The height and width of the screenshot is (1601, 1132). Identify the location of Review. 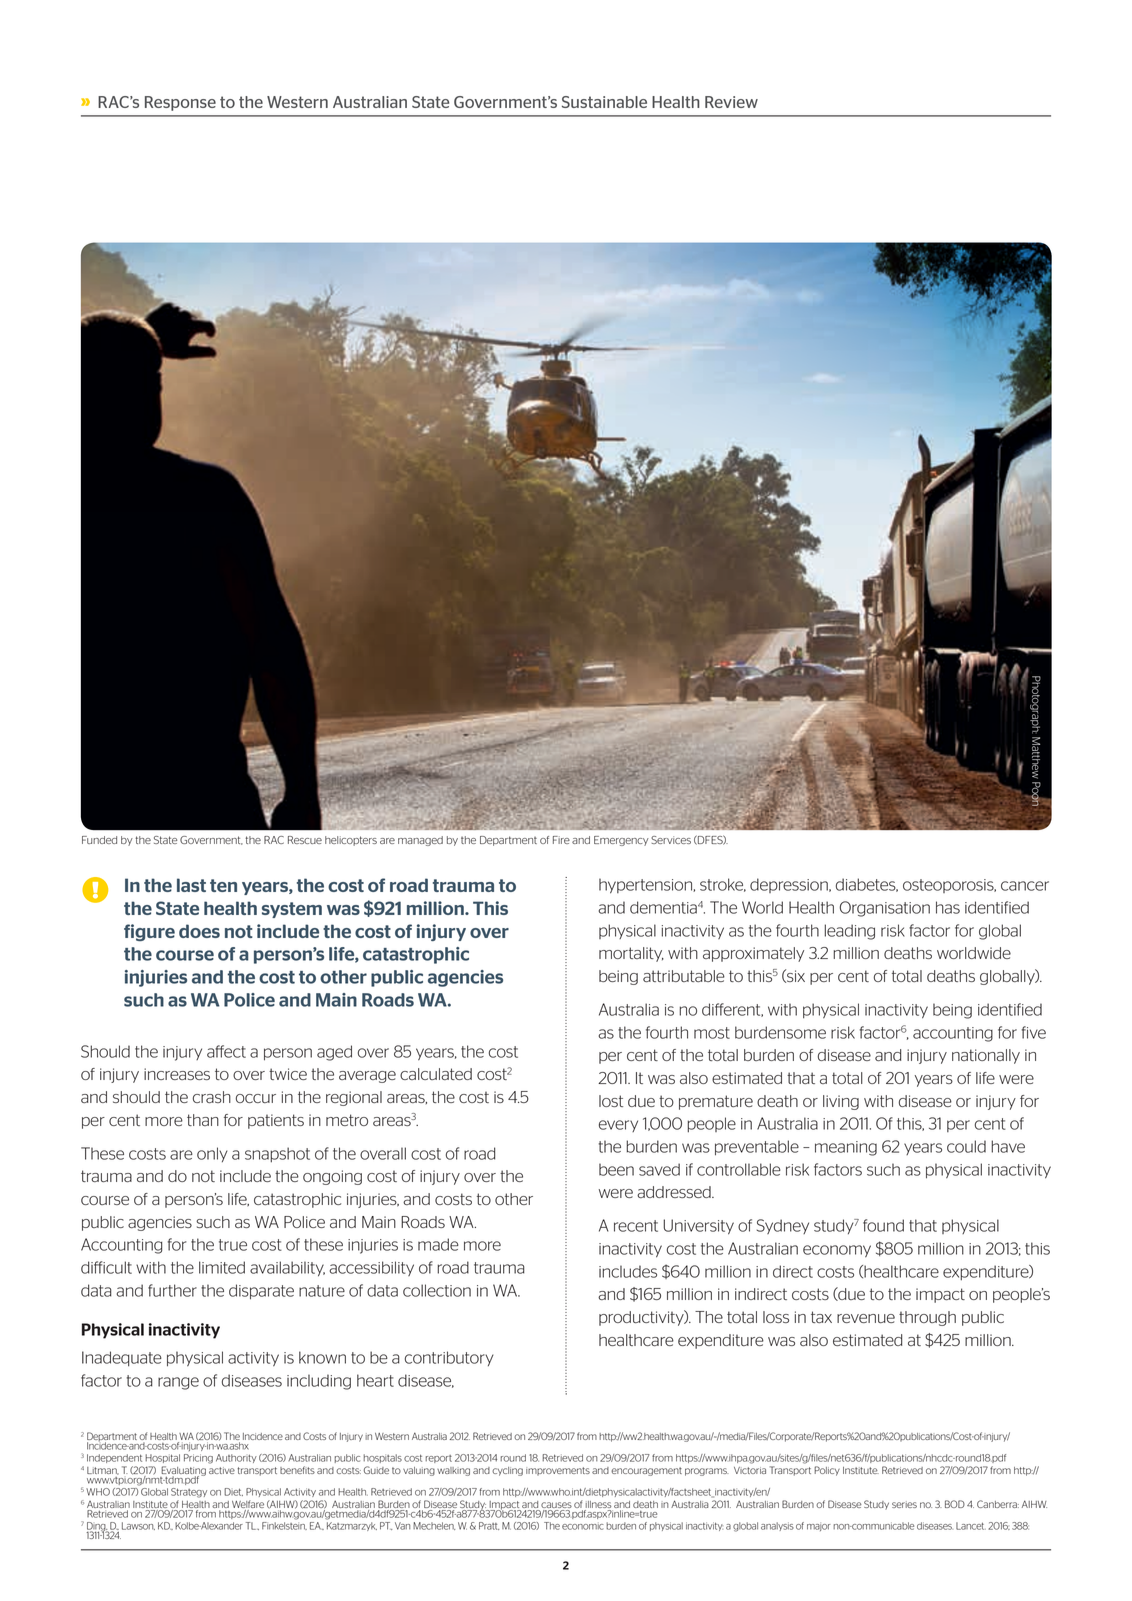
(731, 102).
